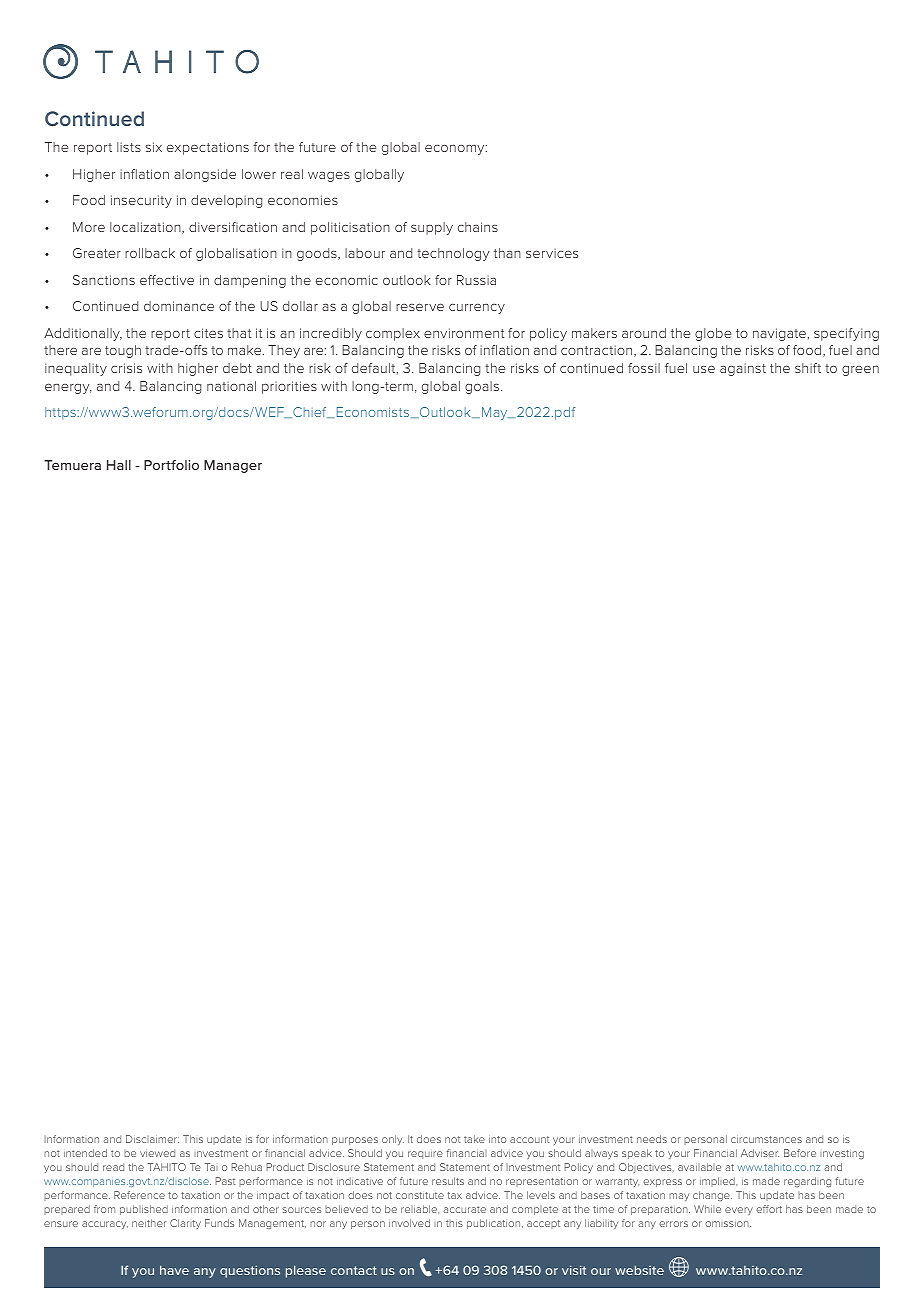  What do you see at coordinates (766, 1139) in the screenshot?
I see `circumstances` at bounding box center [766, 1139].
